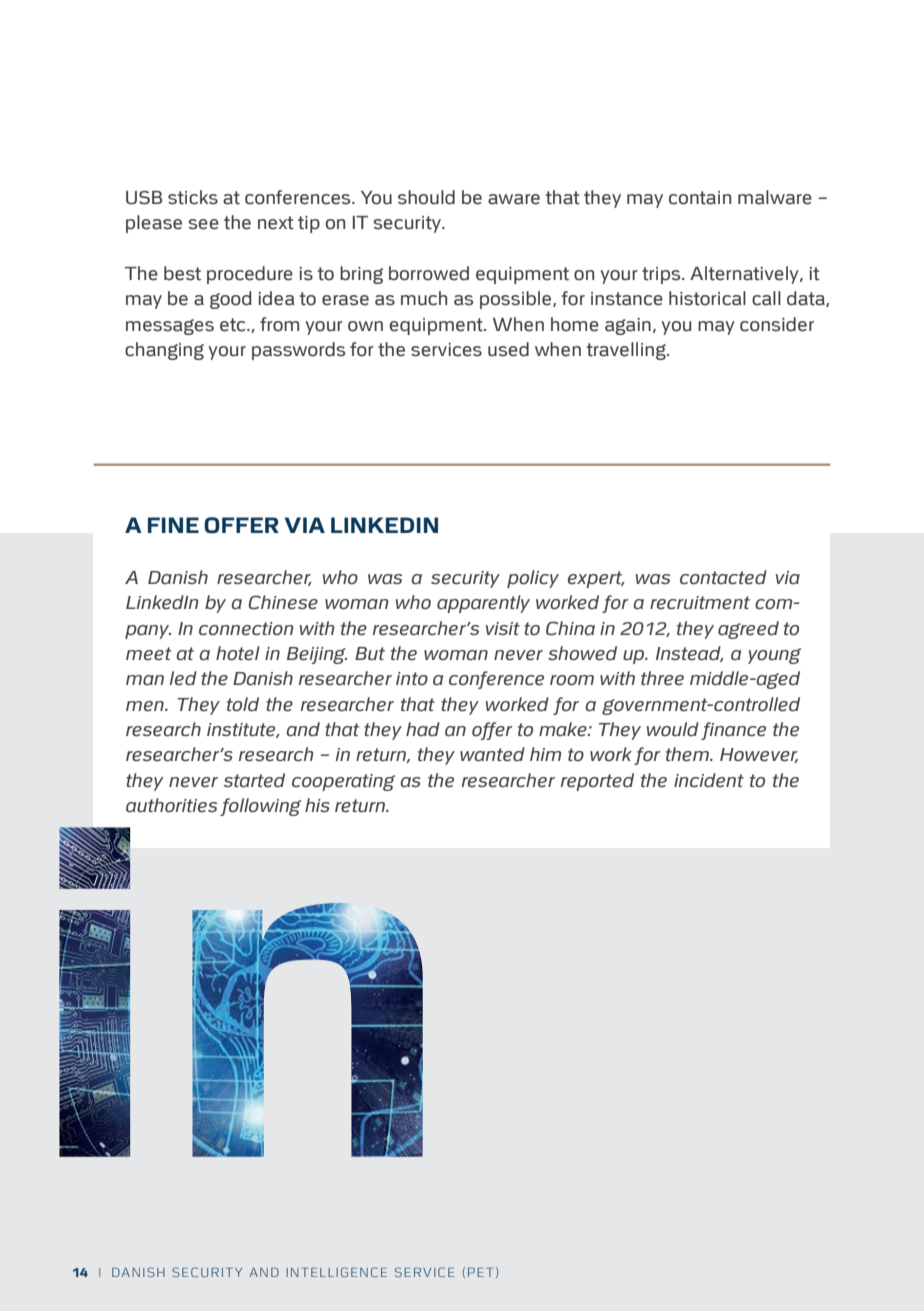 The width and height of the image is (924, 1311). Describe the element at coordinates (777, 324) in the image. I see `consider` at that location.
